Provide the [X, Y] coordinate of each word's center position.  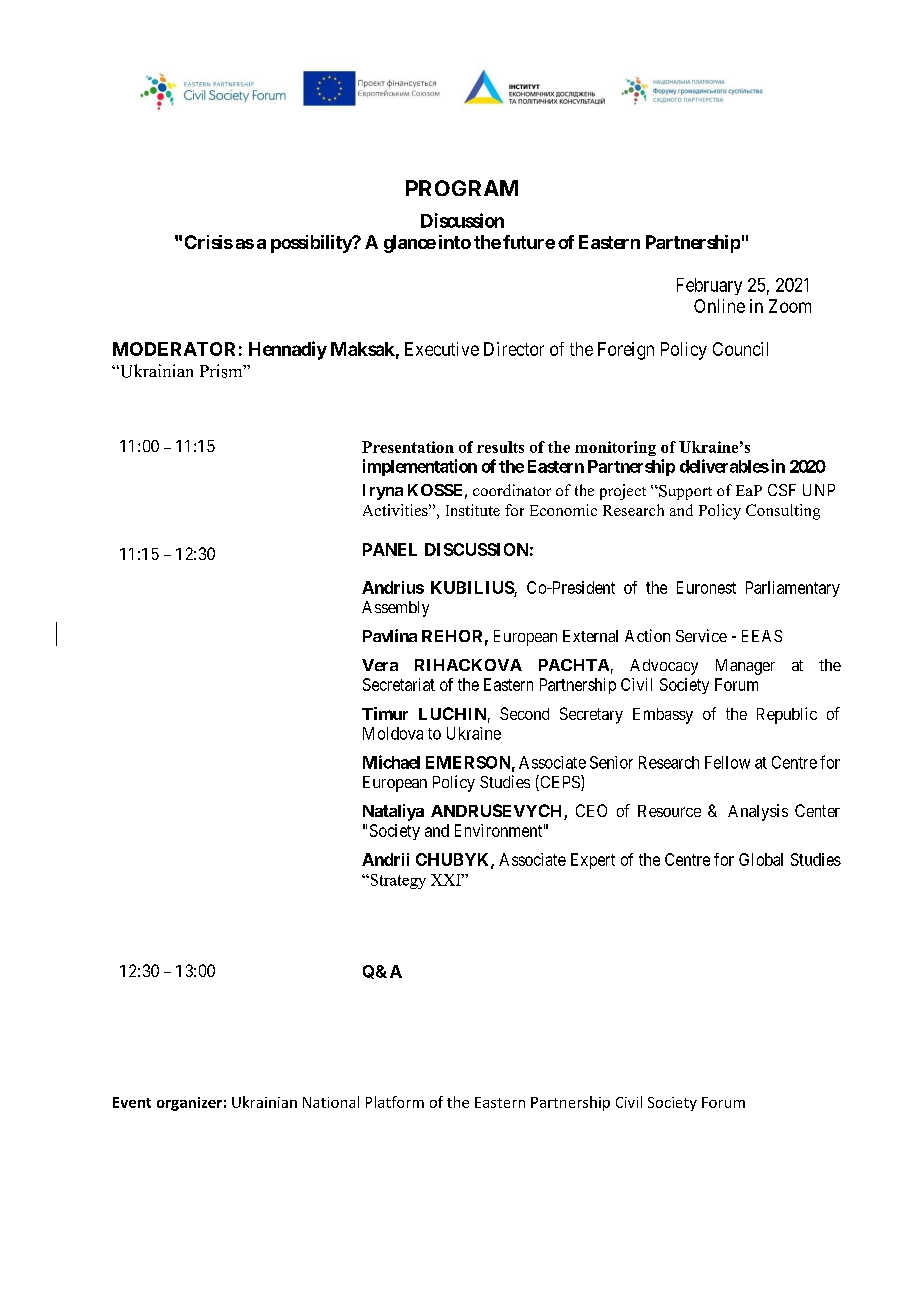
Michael [391, 762]
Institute [473, 510]
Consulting [783, 512]
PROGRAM [462, 188]
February [709, 286]
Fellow [727, 762]
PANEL [390, 549]
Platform [395, 1102]
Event [132, 1102]
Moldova [393, 733]
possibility [312, 244]
